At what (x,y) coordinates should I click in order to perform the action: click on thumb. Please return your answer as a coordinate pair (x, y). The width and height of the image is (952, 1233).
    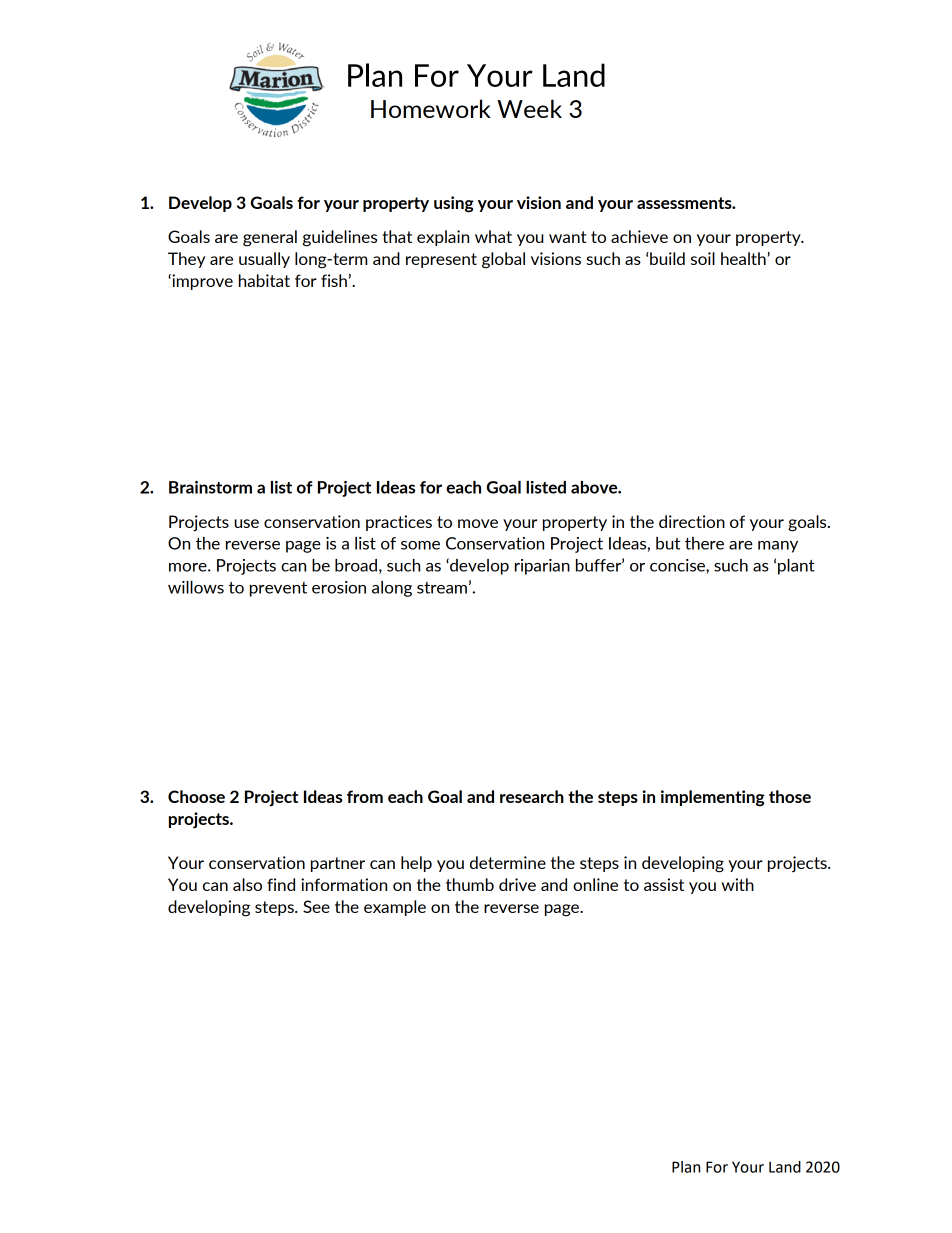
    Looking at the image, I should click on (470, 884).
